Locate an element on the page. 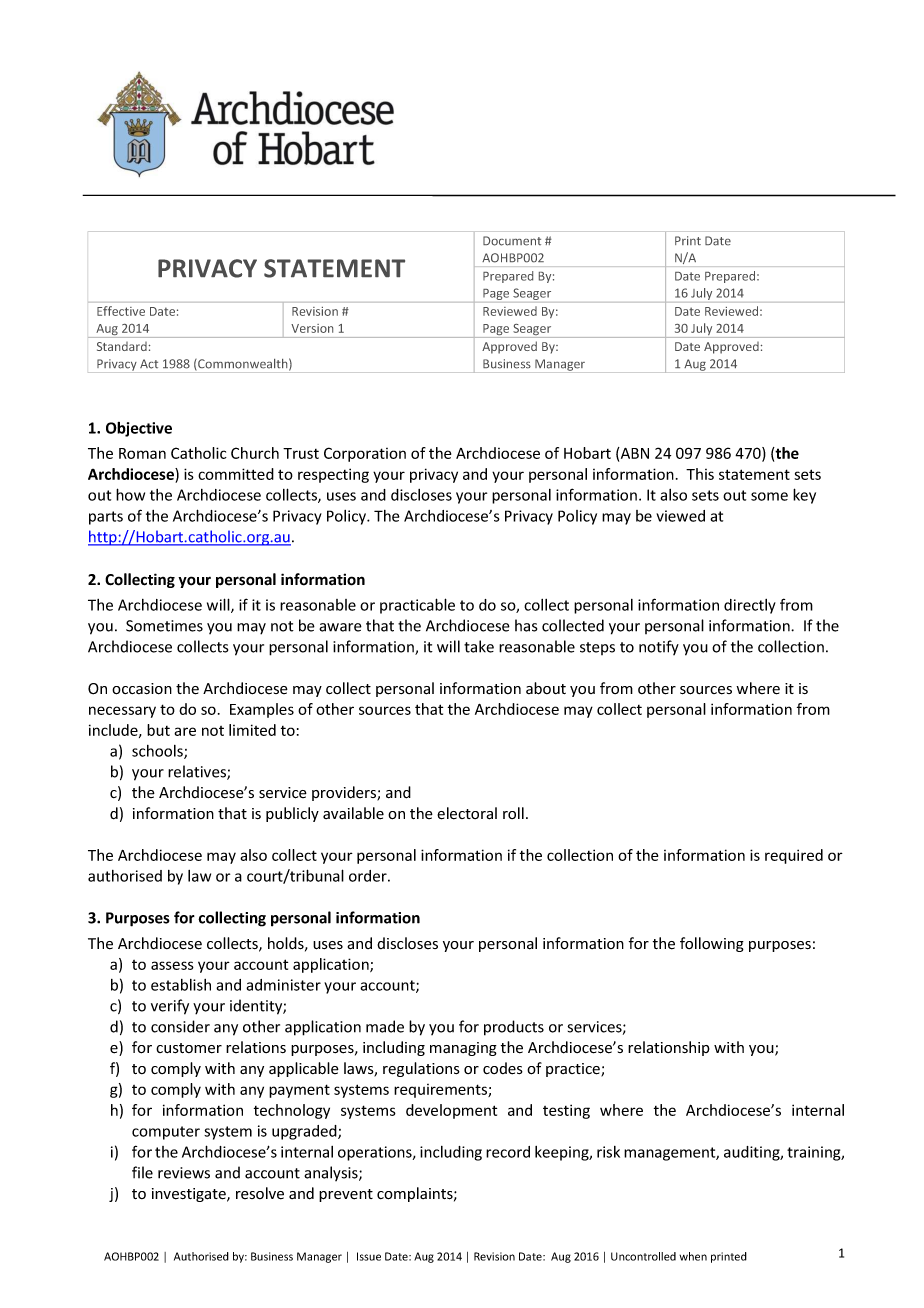  reviews is located at coordinates (184, 1173).
